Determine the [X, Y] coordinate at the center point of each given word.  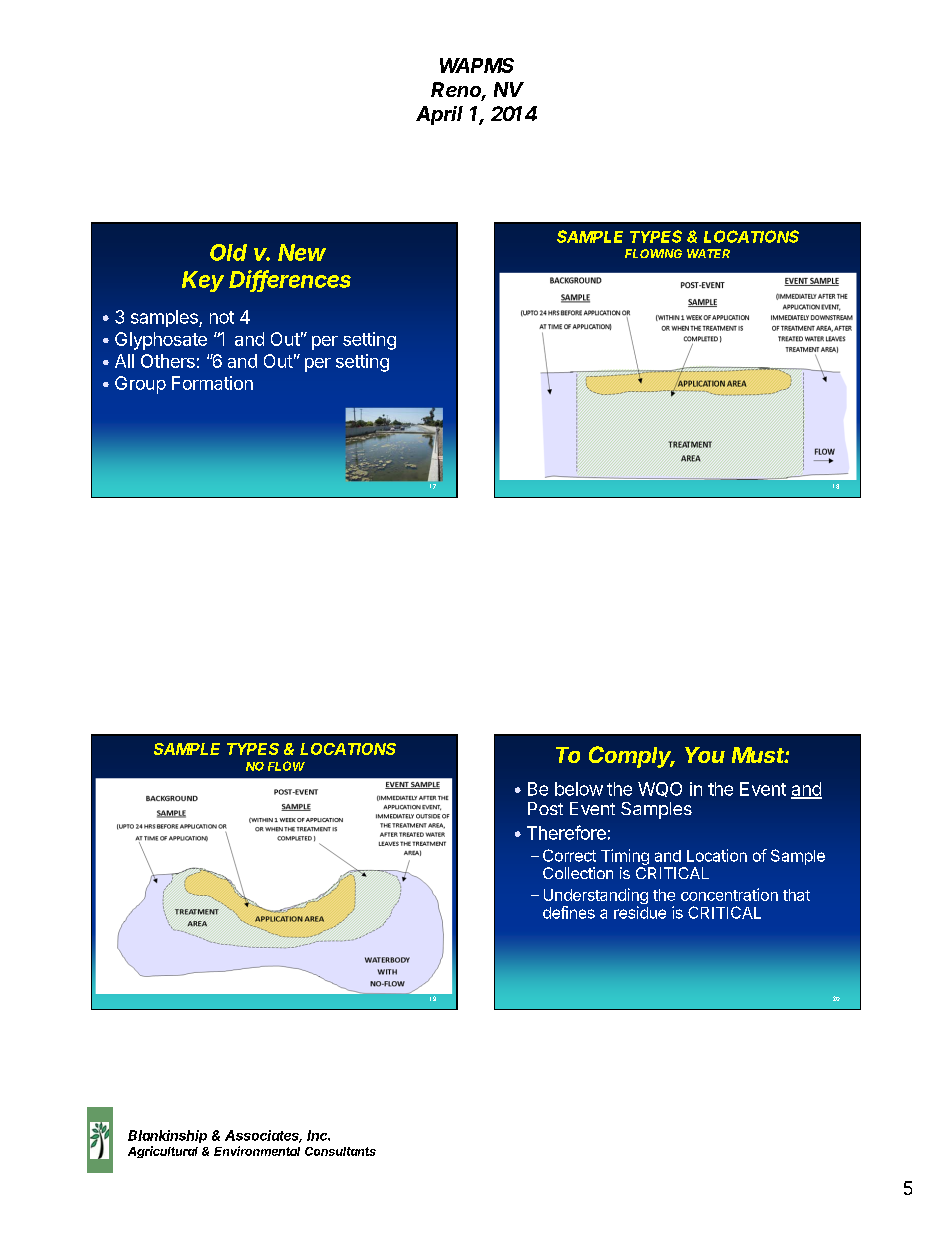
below [579, 789]
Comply [632, 757]
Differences [290, 280]
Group [140, 385]
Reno [458, 91]
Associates [263, 1136]
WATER [708, 253]
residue [640, 912]
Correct [569, 855]
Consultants [340, 1151]
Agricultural [163, 1152]
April [439, 115]
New [302, 252]
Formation [212, 383]
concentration [729, 894]
